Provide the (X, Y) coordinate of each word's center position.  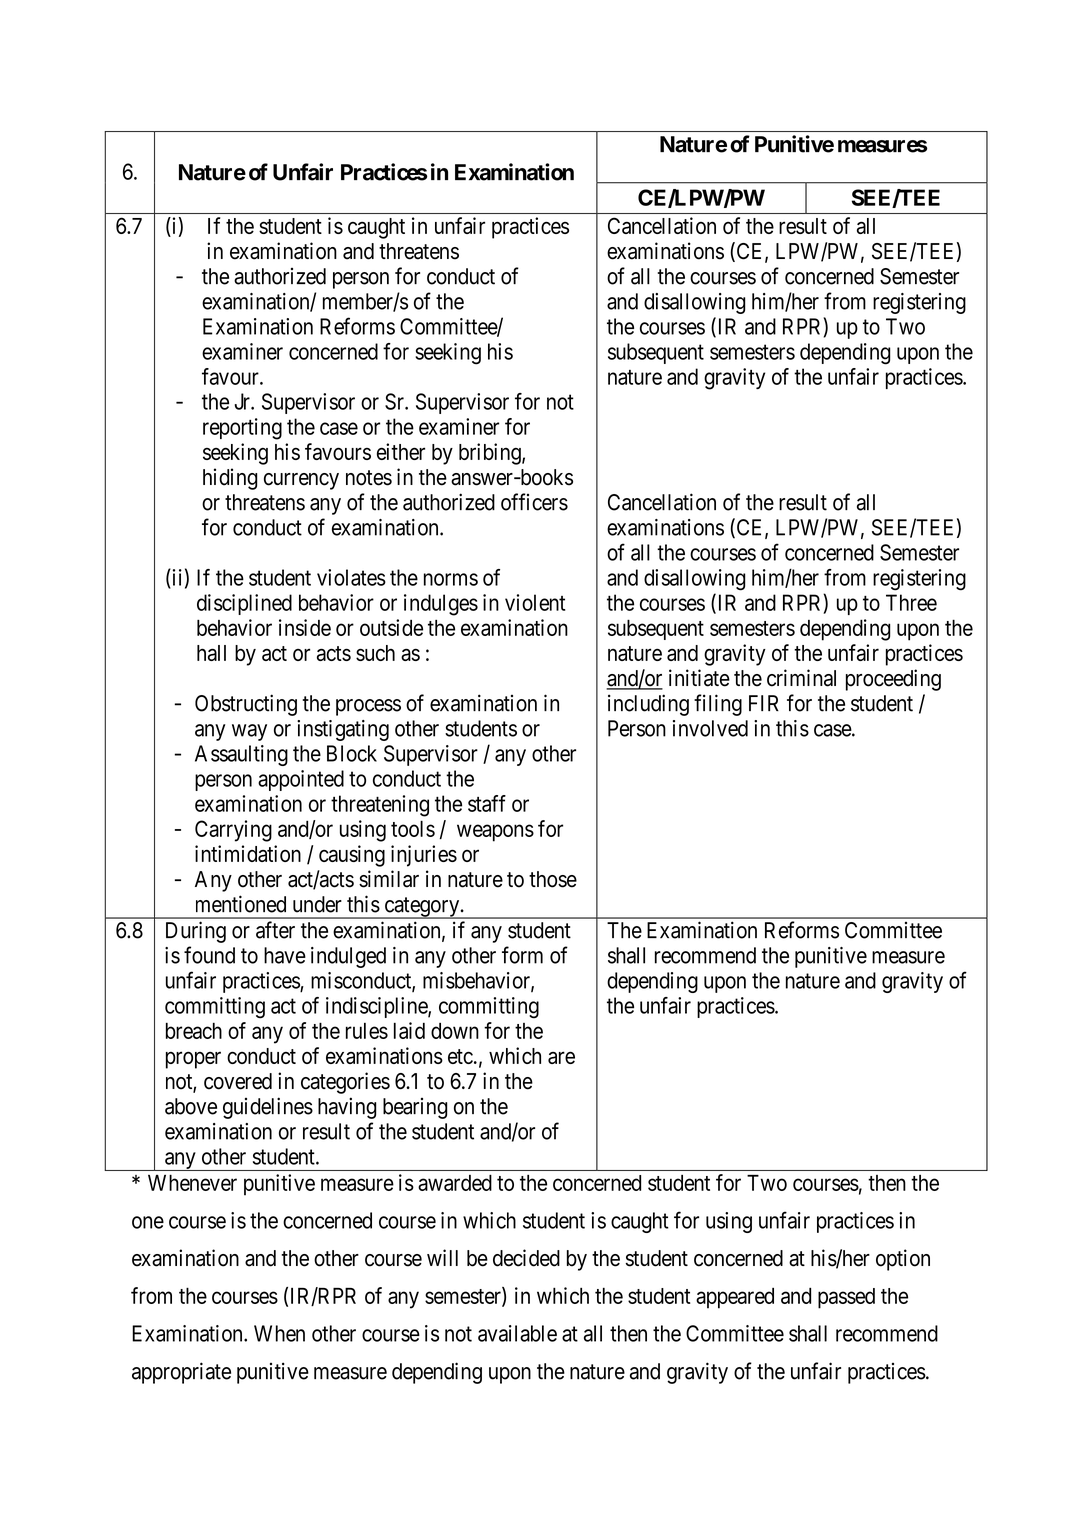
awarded (455, 1182)
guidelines (268, 1108)
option (903, 1260)
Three (911, 602)
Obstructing (246, 705)
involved (710, 728)
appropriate (181, 1373)
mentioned (241, 904)
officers (534, 502)
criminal (801, 678)
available (517, 1333)
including (648, 705)
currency (301, 481)
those (553, 879)
